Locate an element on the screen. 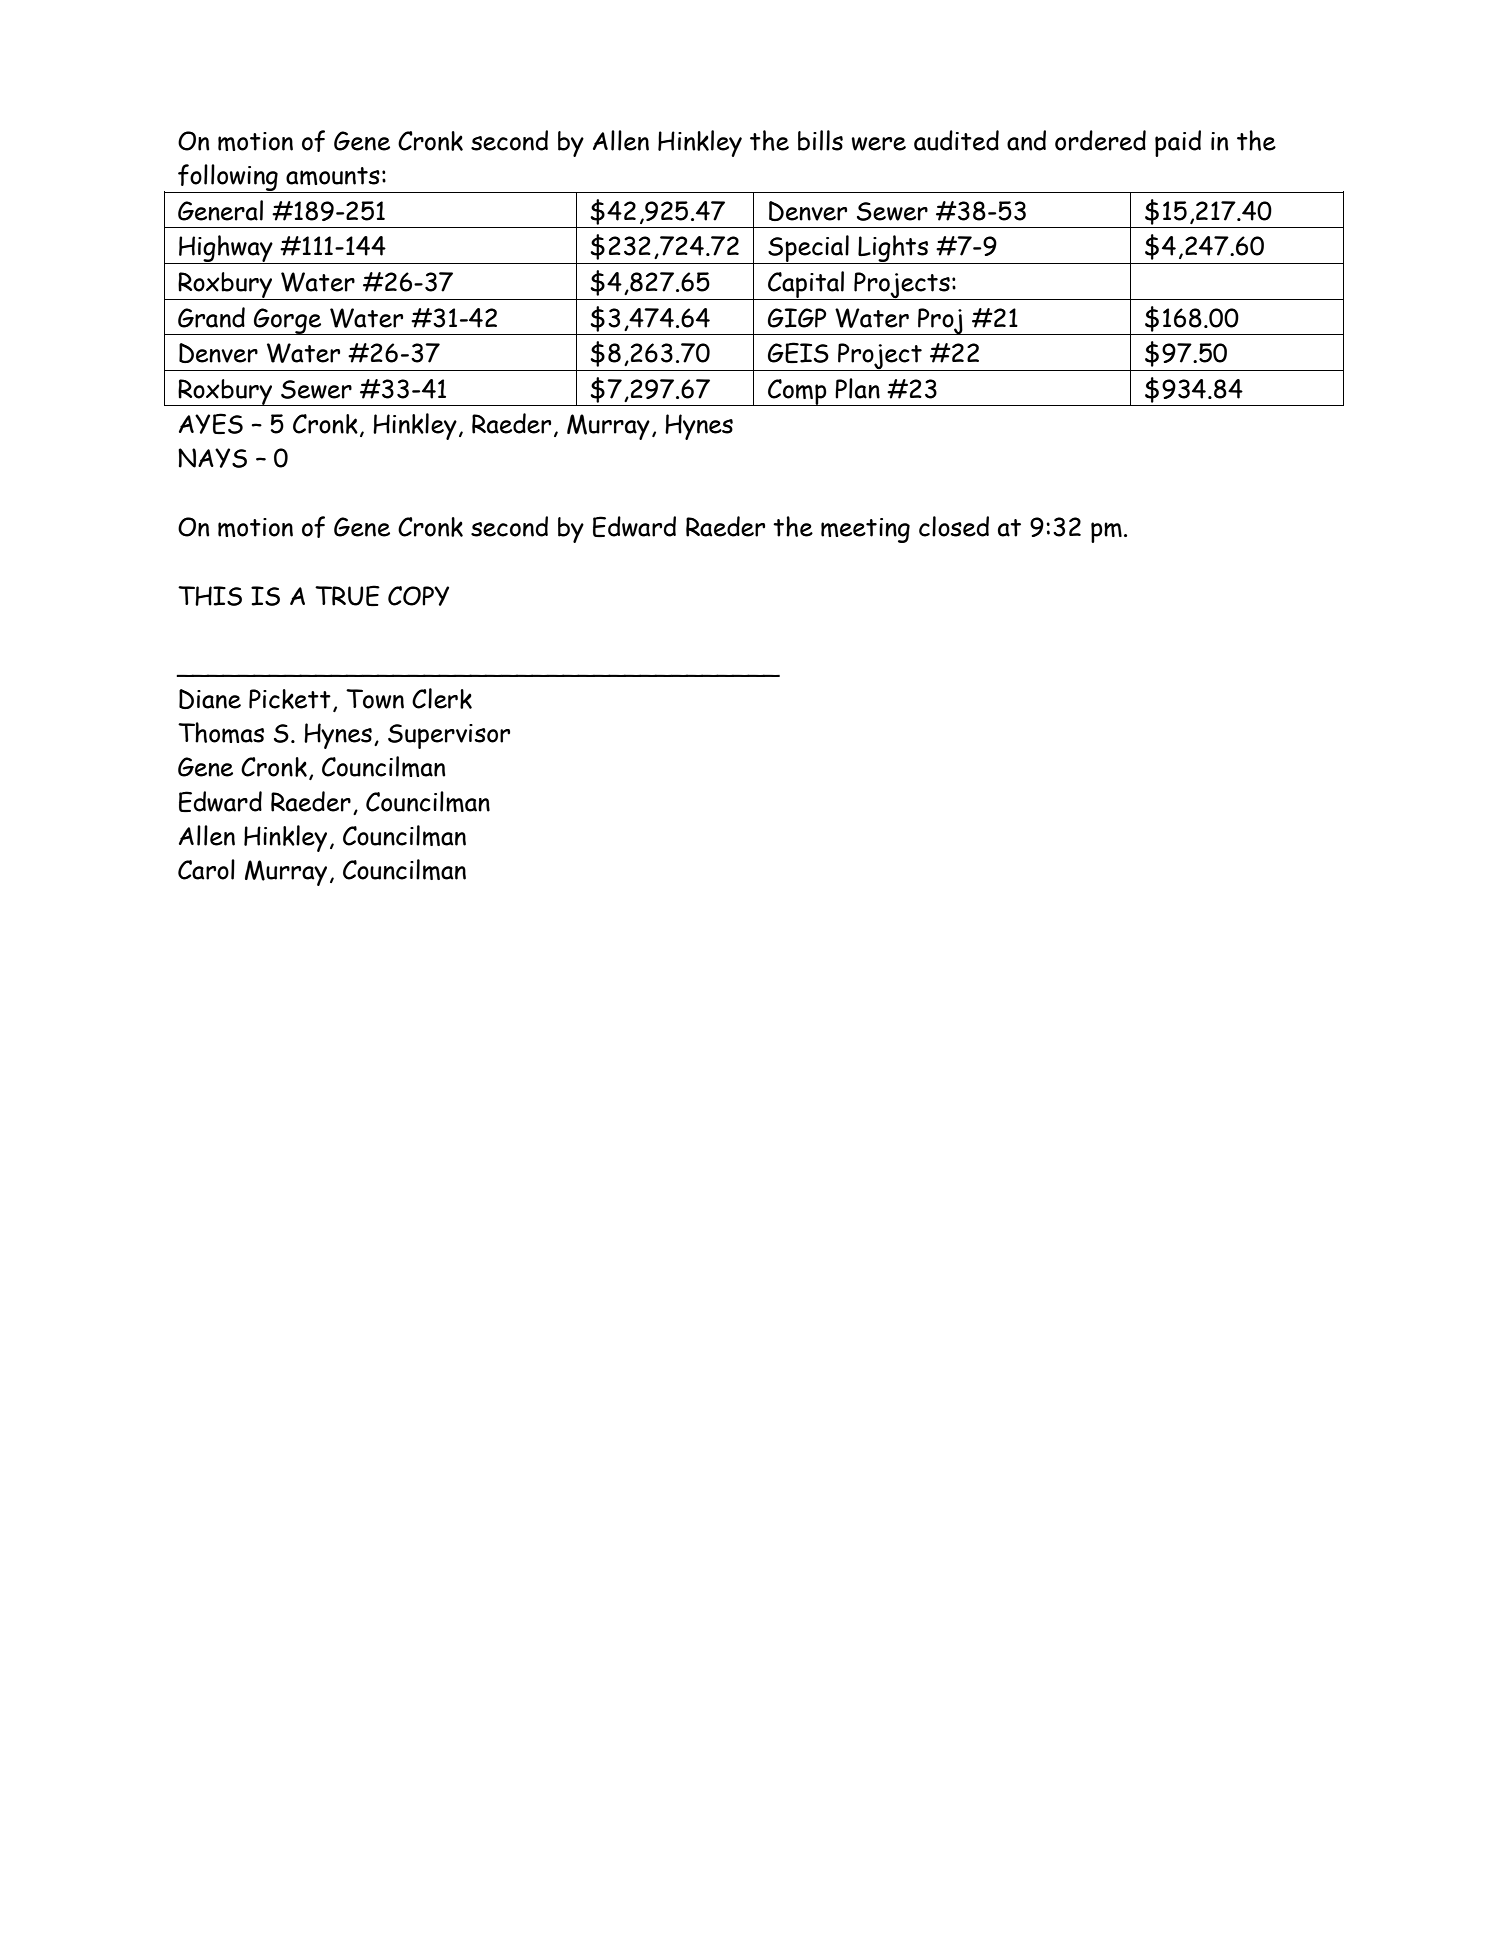 The height and width of the screenshot is (1952, 1508). amounts is located at coordinates (333, 176).
